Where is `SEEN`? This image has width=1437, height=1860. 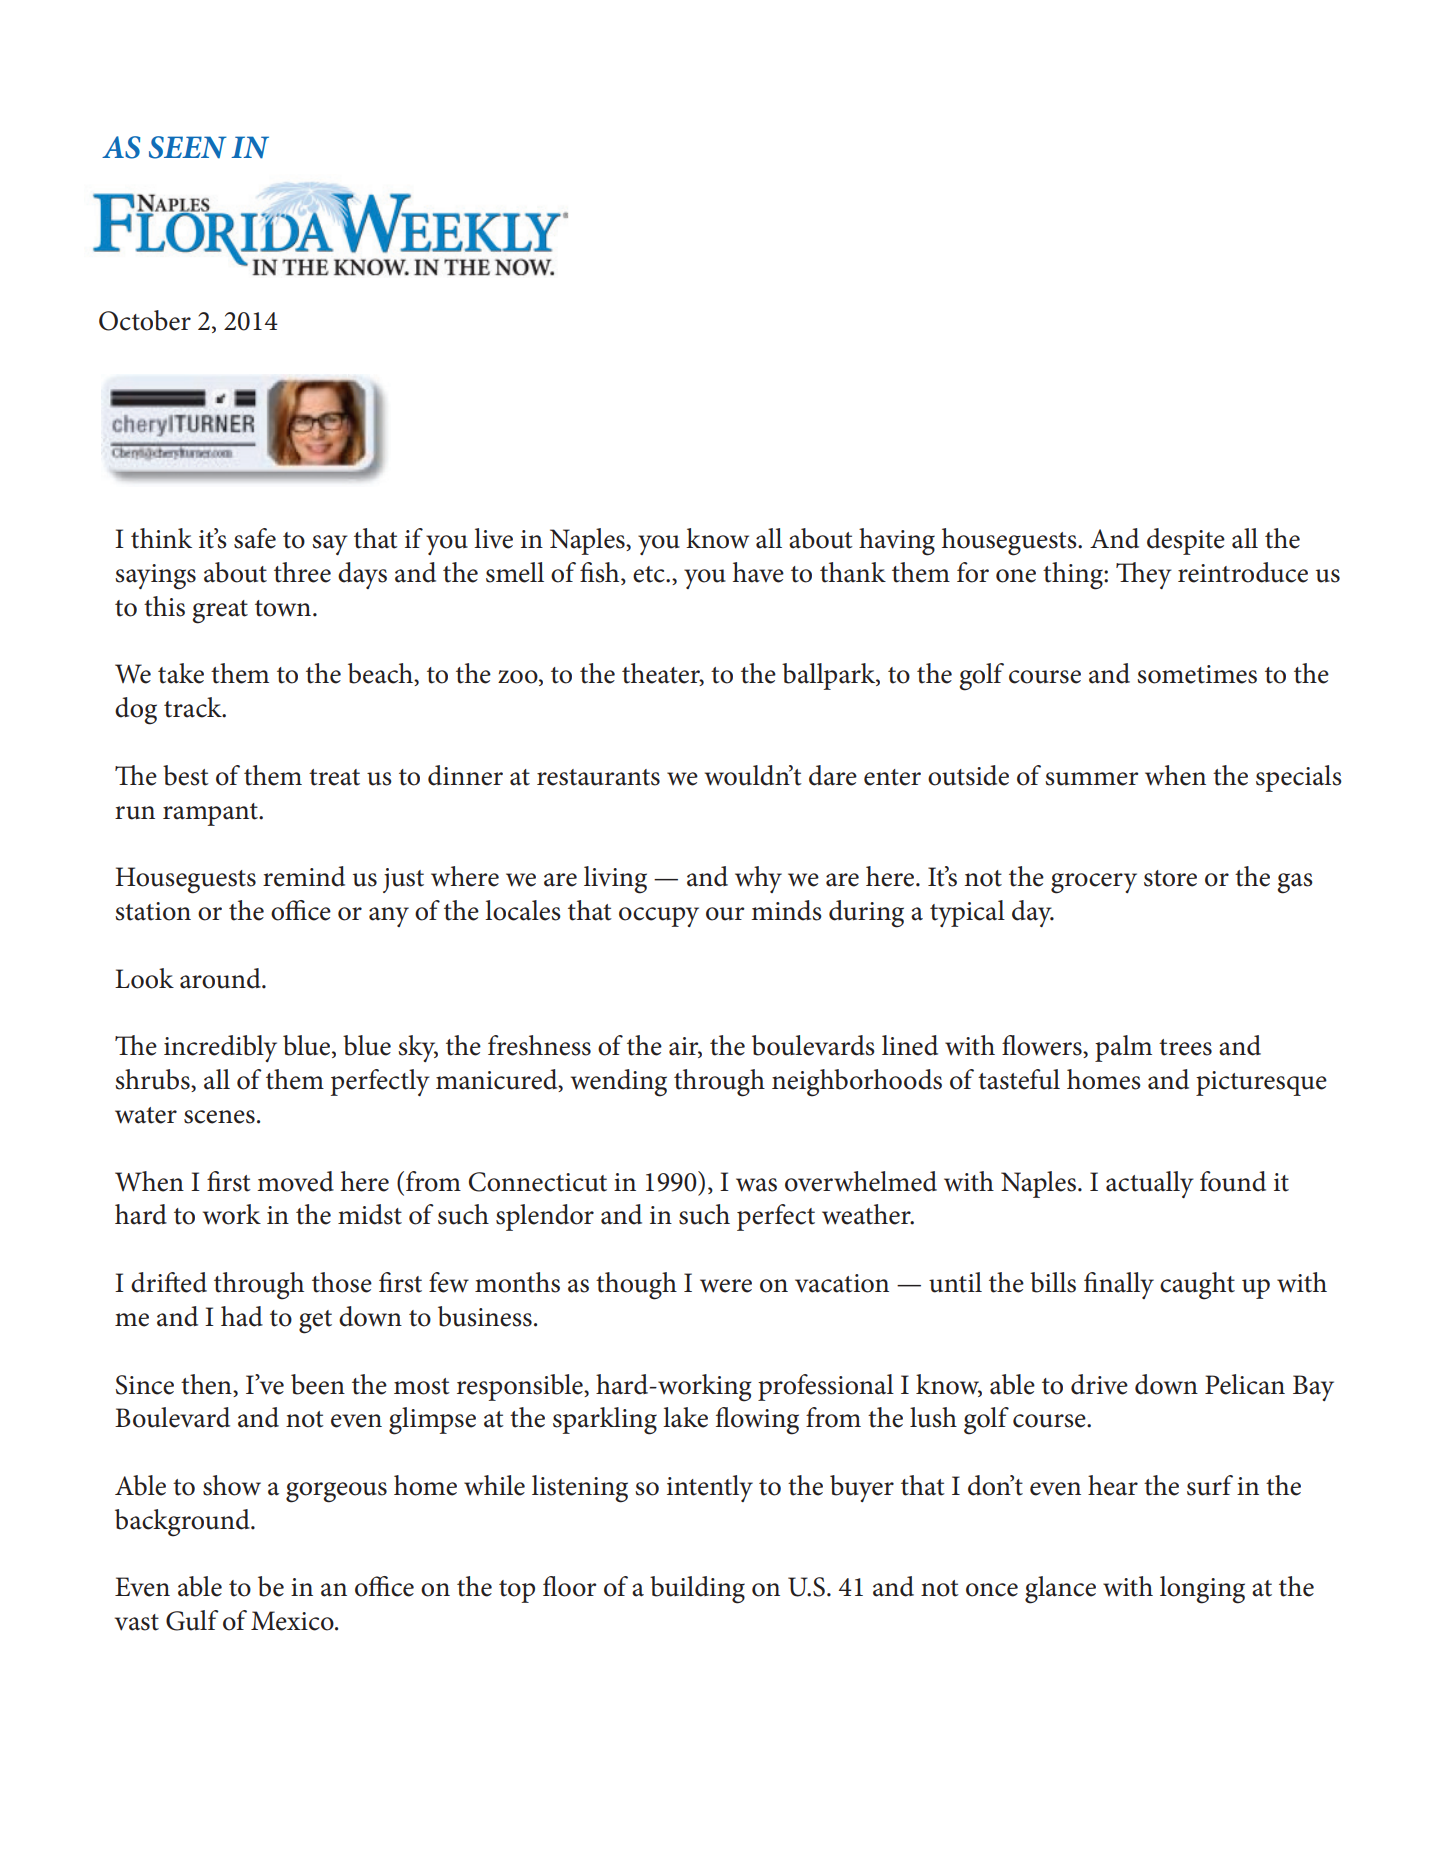
SEEN is located at coordinates (188, 147).
